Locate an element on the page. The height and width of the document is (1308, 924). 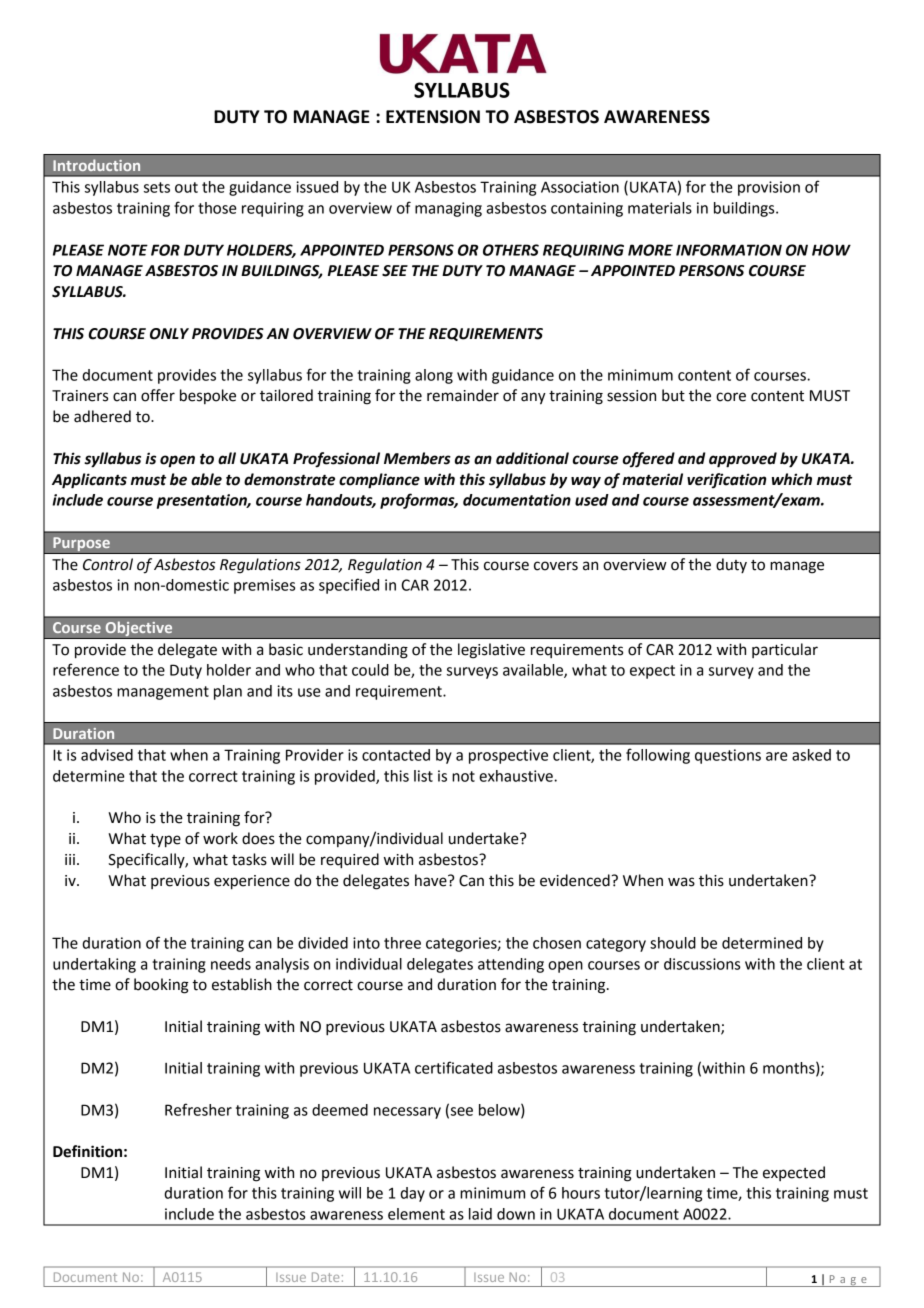
sets is located at coordinates (157, 187).
